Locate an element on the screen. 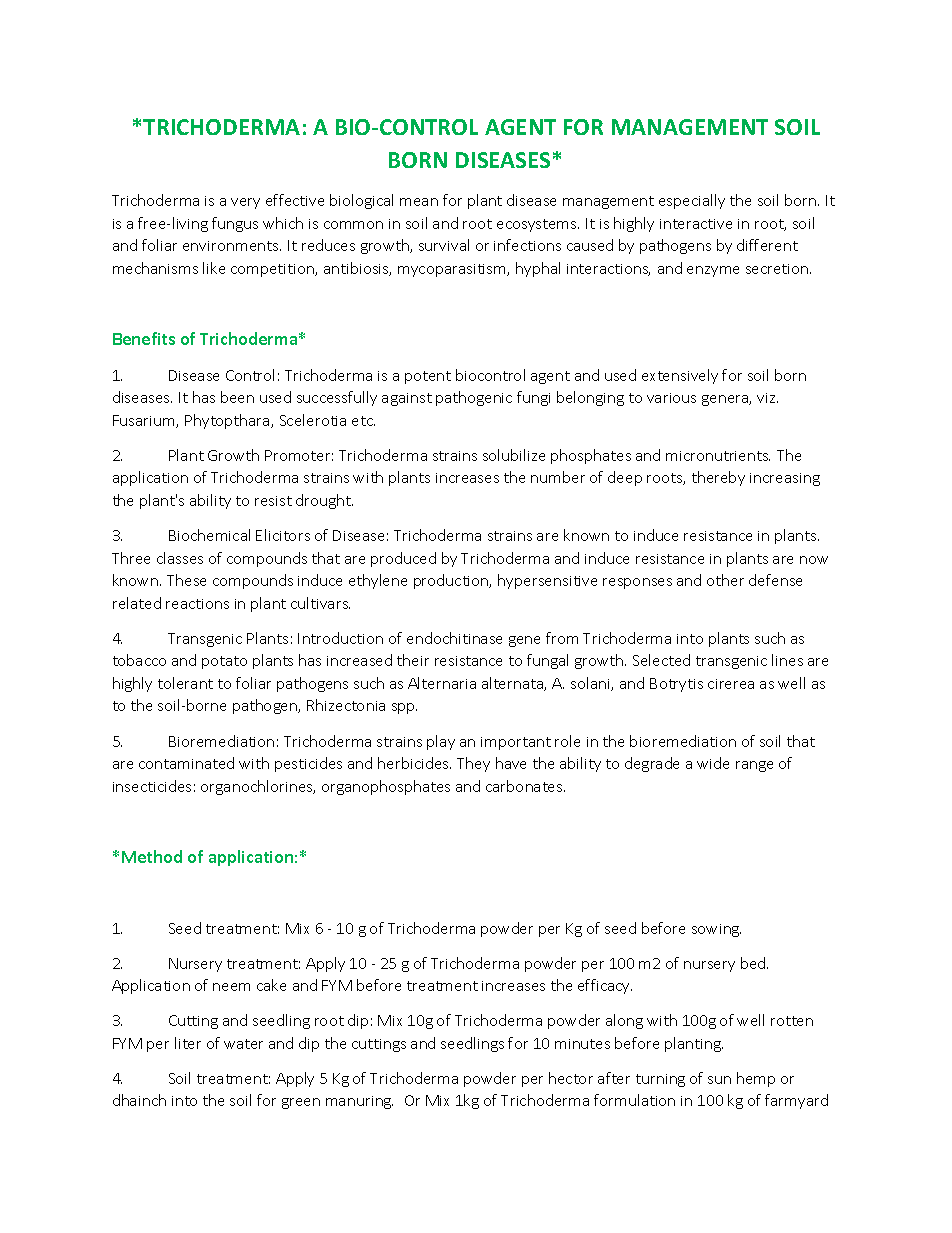 The height and width of the screenshot is (1233, 952). Alternaria is located at coordinates (442, 683).
